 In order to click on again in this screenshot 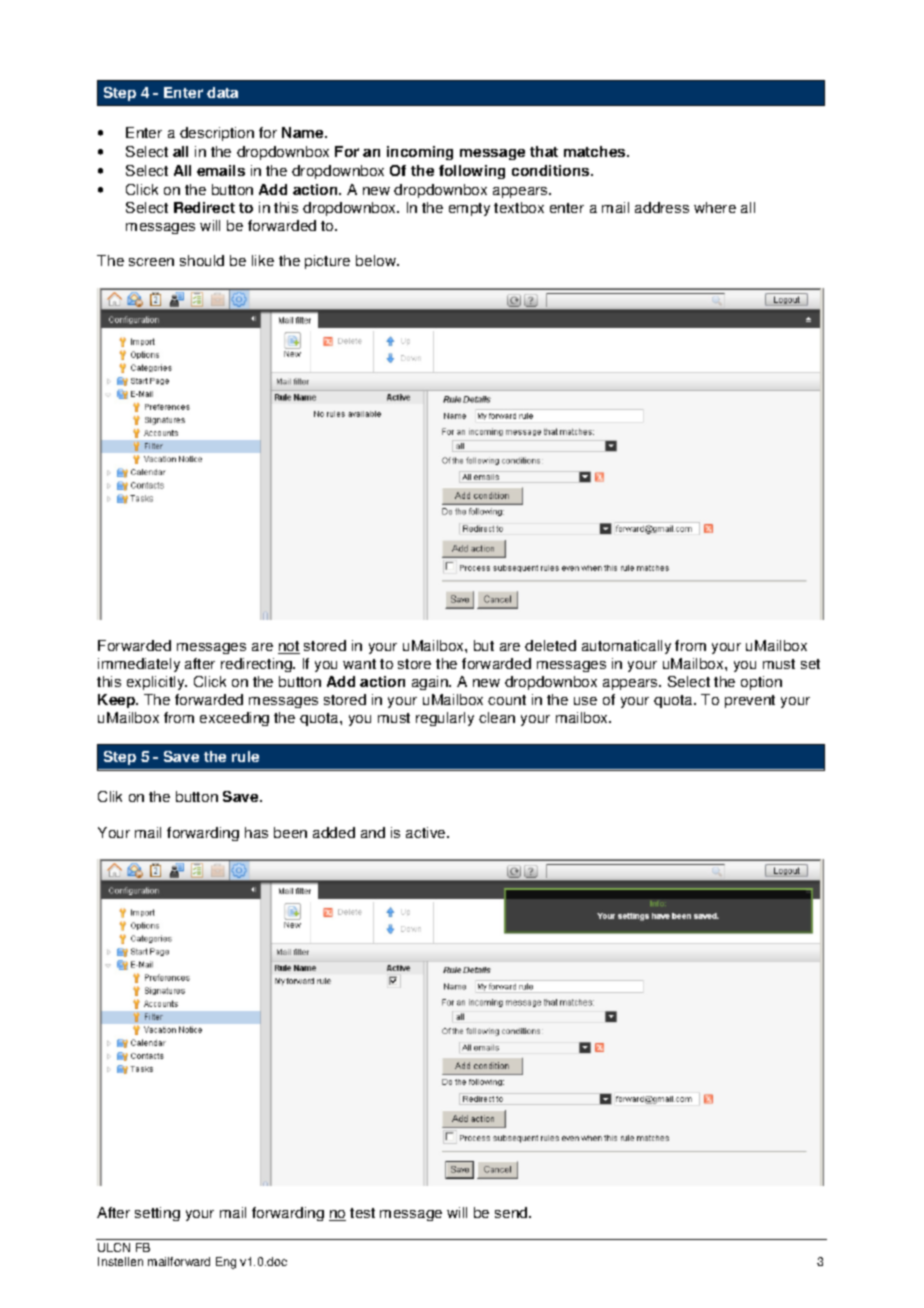, I will do `click(431, 683)`.
